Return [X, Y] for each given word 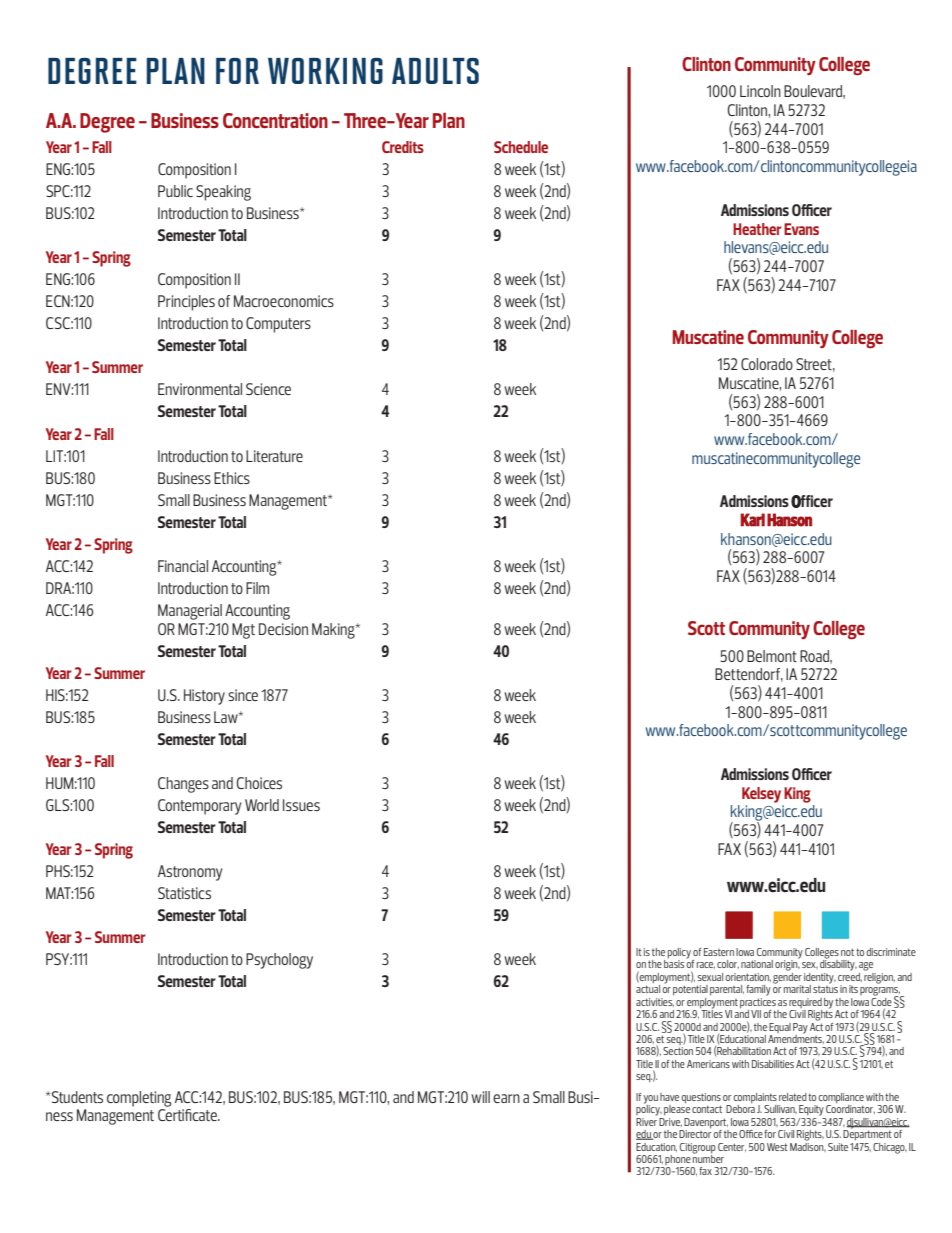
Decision [283, 629]
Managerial [190, 612]
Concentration [275, 120]
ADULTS [435, 71]
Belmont [772, 656]
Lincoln [760, 91]
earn [506, 1098]
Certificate [188, 1115]
